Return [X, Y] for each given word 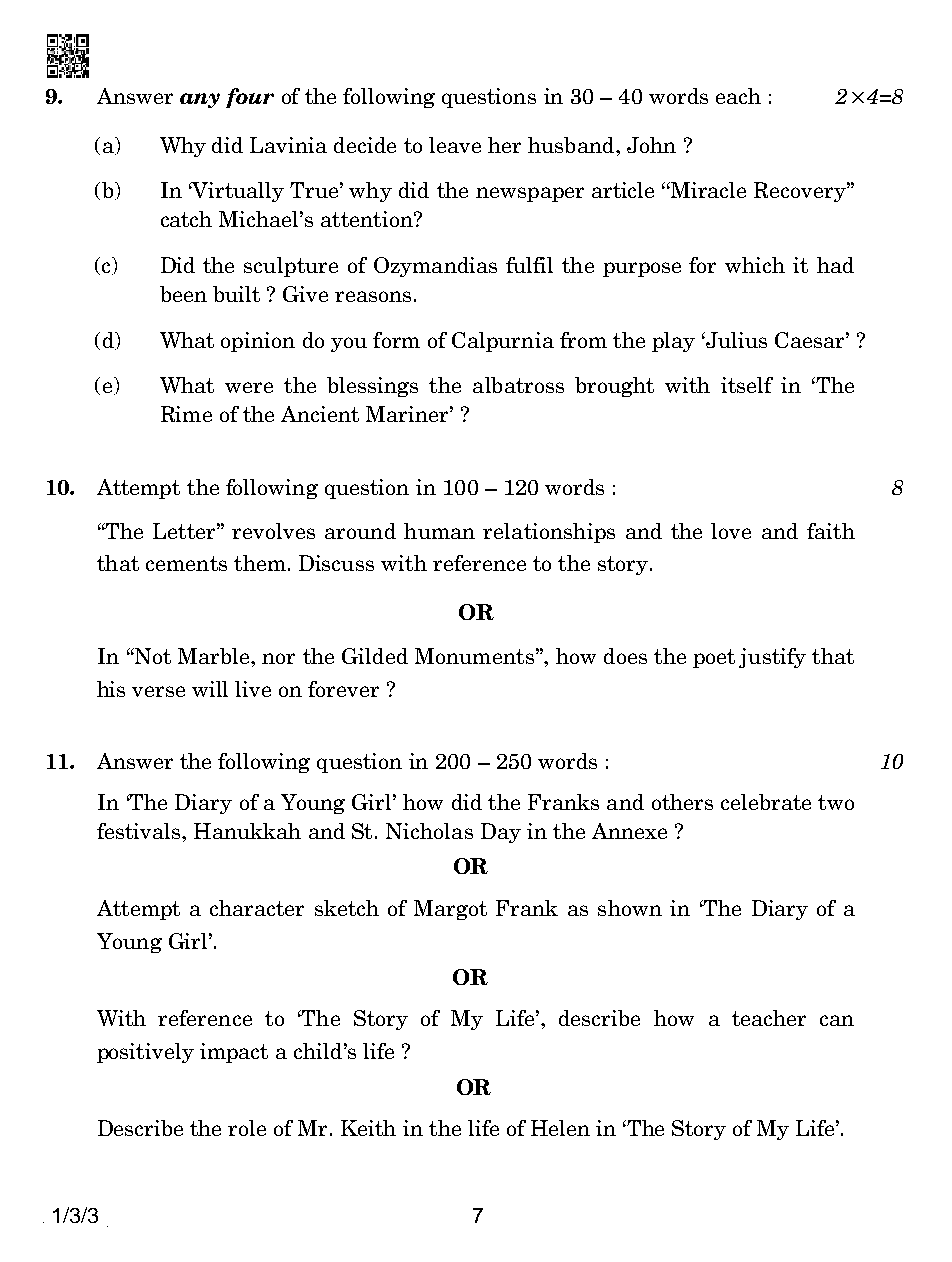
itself [747, 385]
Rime [186, 414]
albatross [518, 385]
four [250, 98]
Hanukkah [247, 831]
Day [501, 833]
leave [455, 145]
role [247, 1128]
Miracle [707, 190]
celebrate [766, 802]
